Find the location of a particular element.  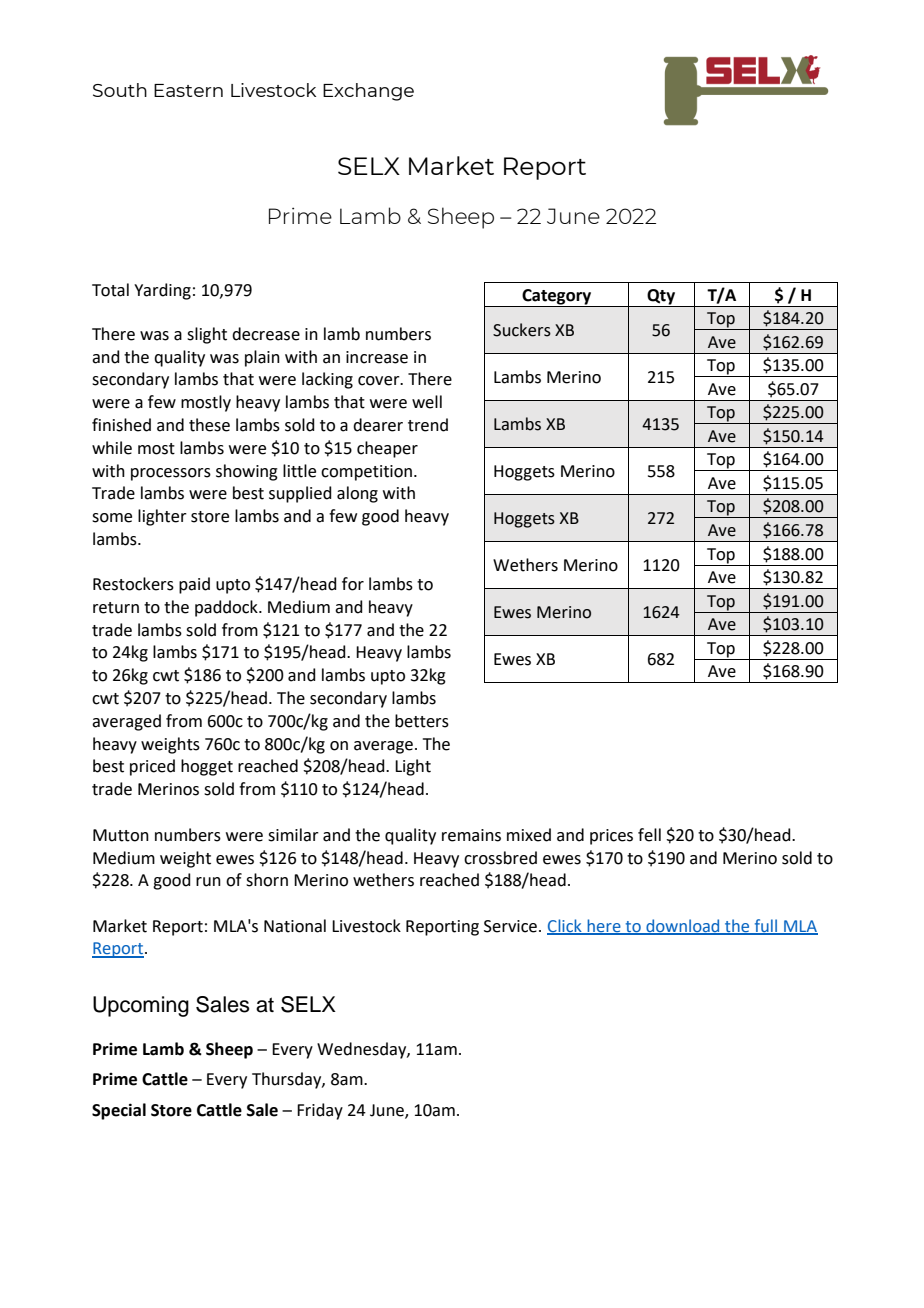

priced is located at coordinates (152, 767).
